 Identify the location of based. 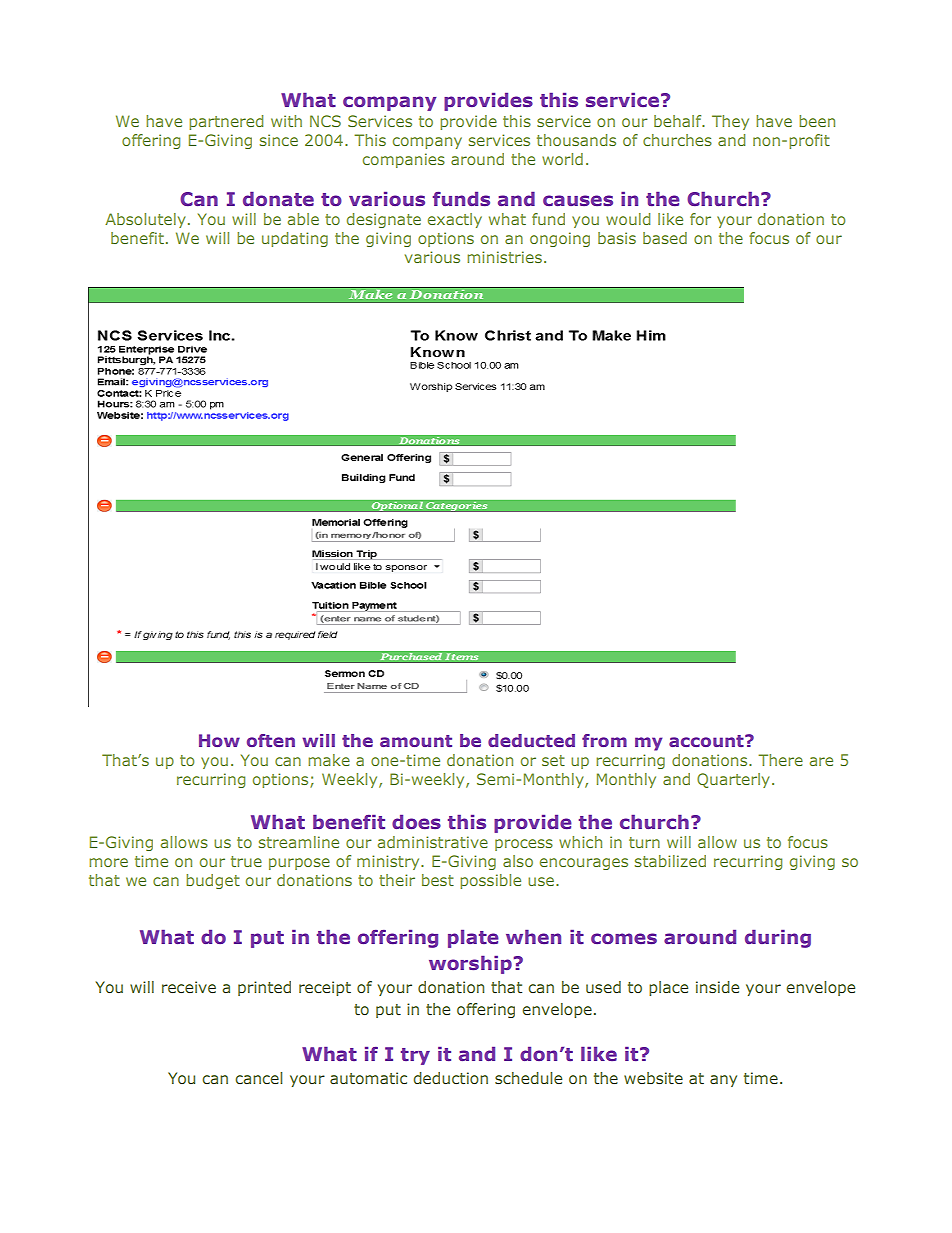
(665, 238).
